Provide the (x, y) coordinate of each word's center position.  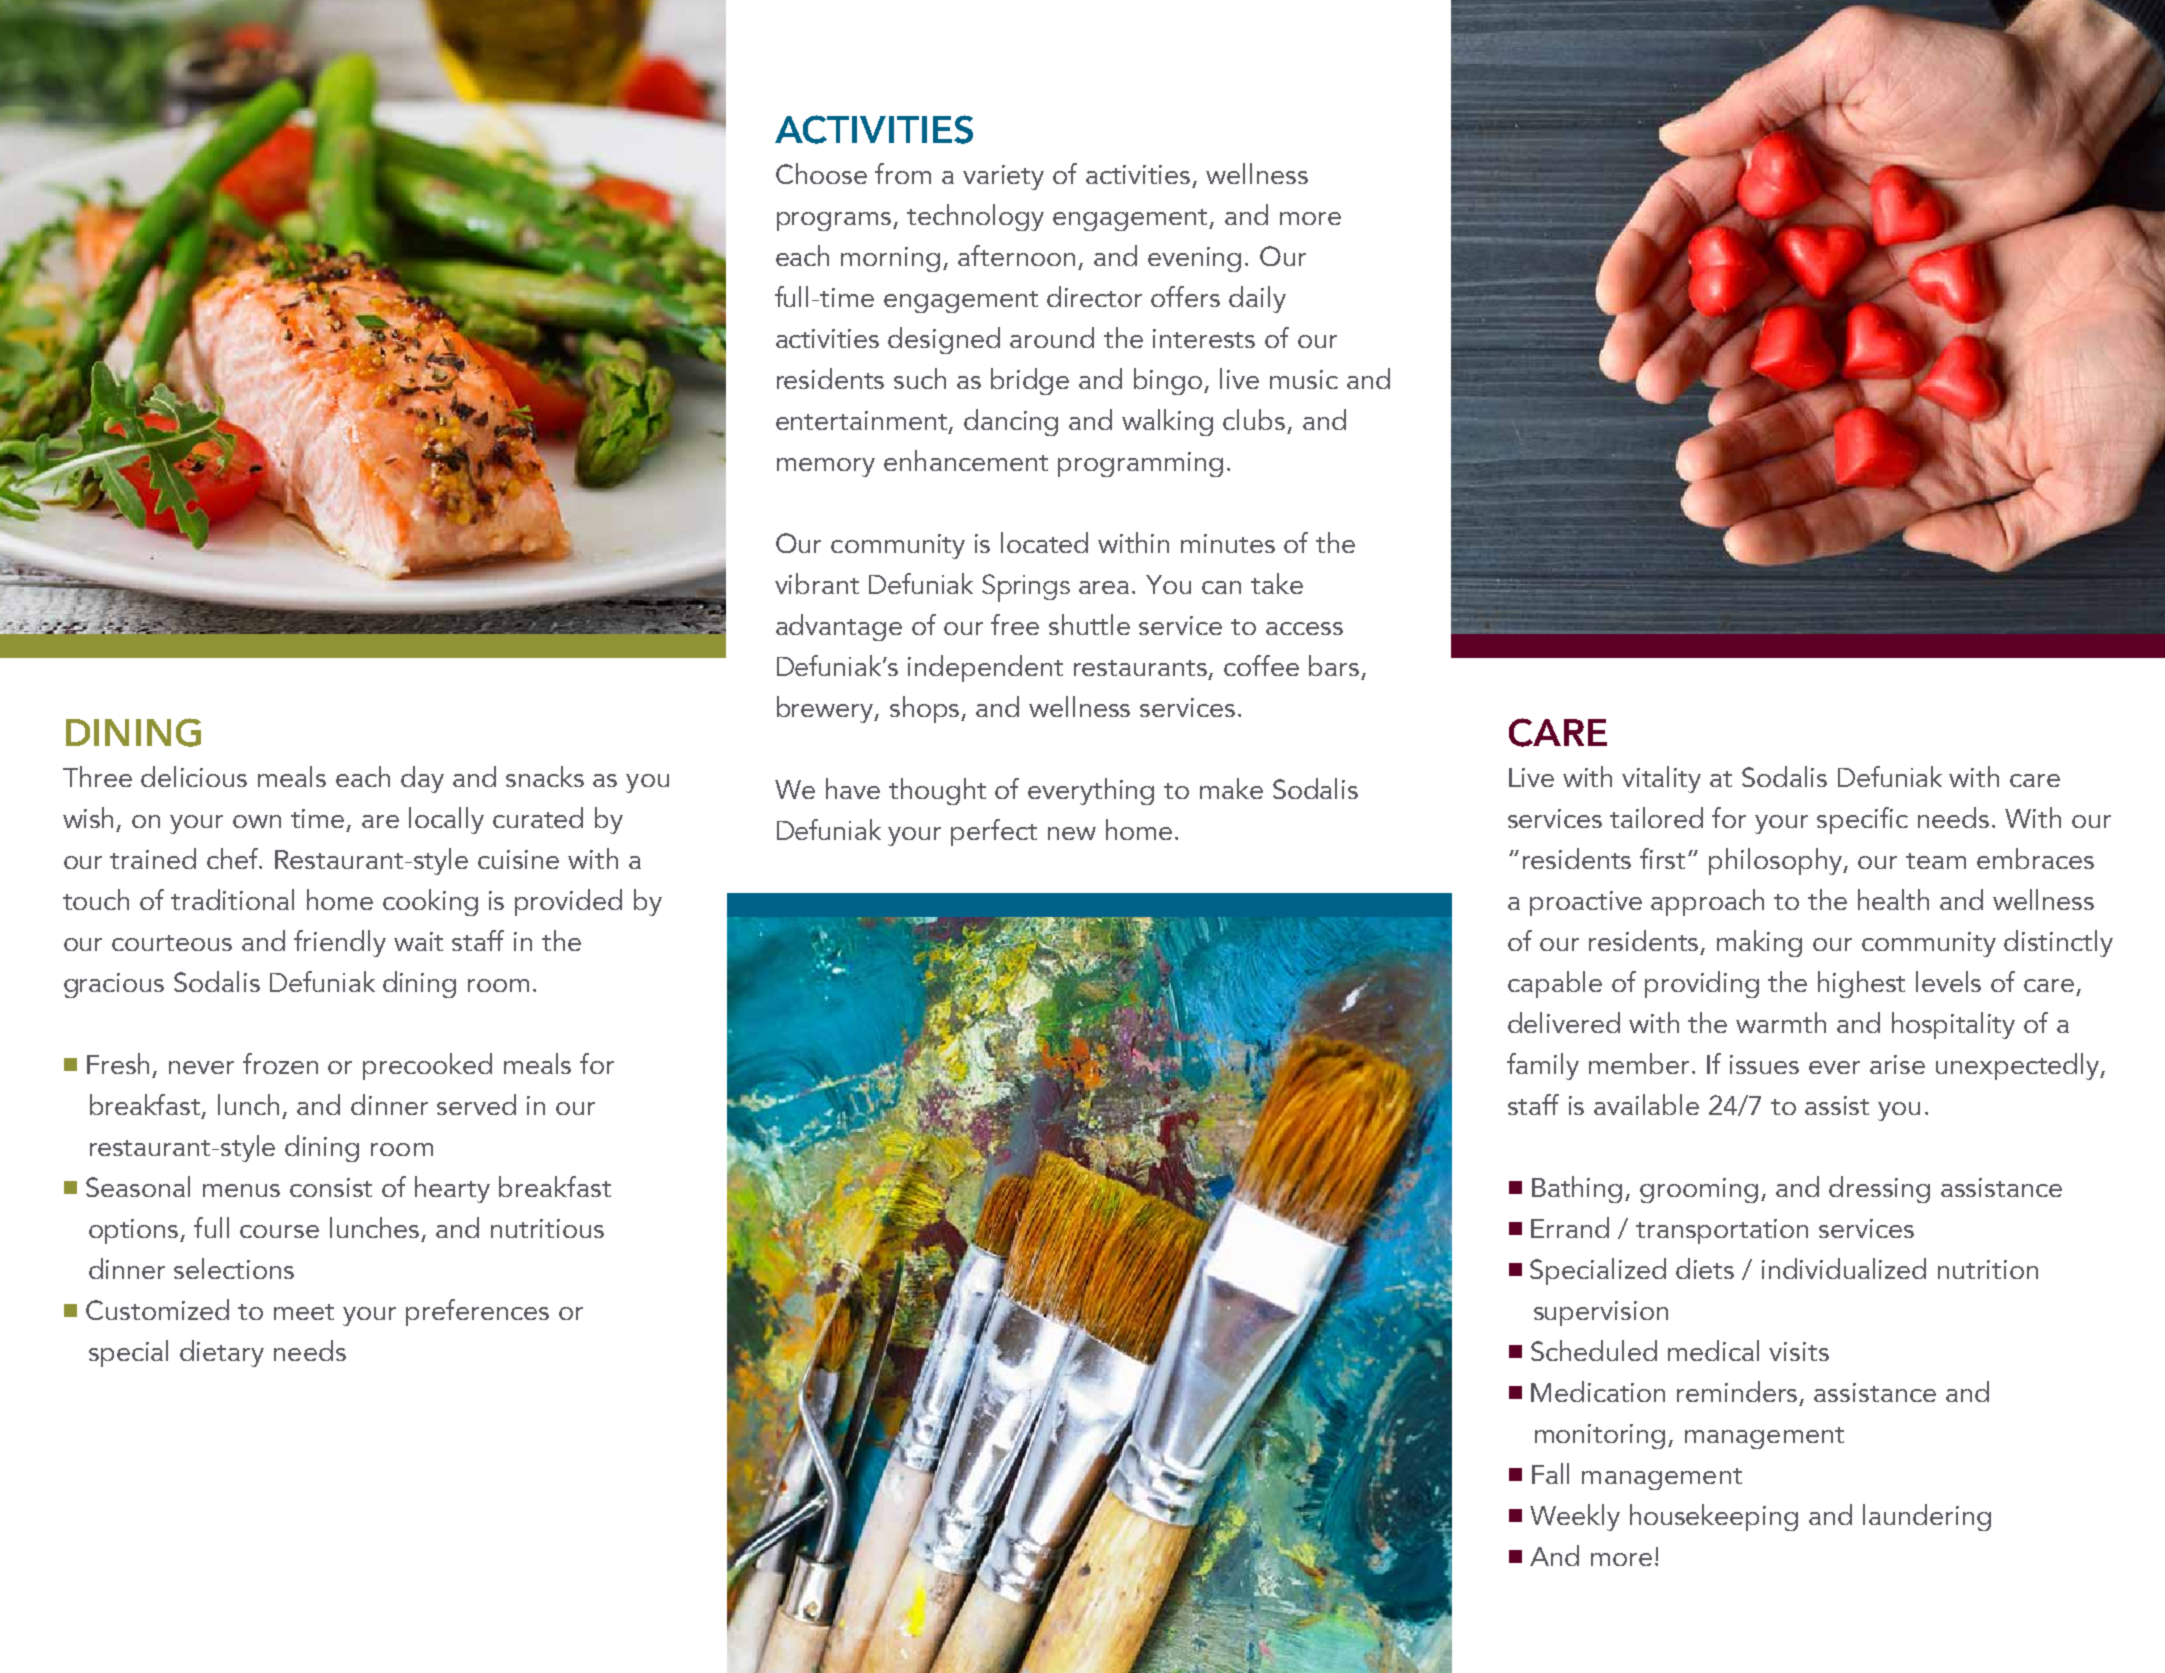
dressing (1879, 1189)
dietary (222, 1353)
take (1277, 583)
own (257, 821)
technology (975, 217)
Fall (1550, 1473)
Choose (821, 173)
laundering (1927, 1517)
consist (331, 1187)
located (1044, 542)
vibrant (817, 583)
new (1072, 833)
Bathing (1577, 1189)
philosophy (1777, 861)
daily (1257, 299)
